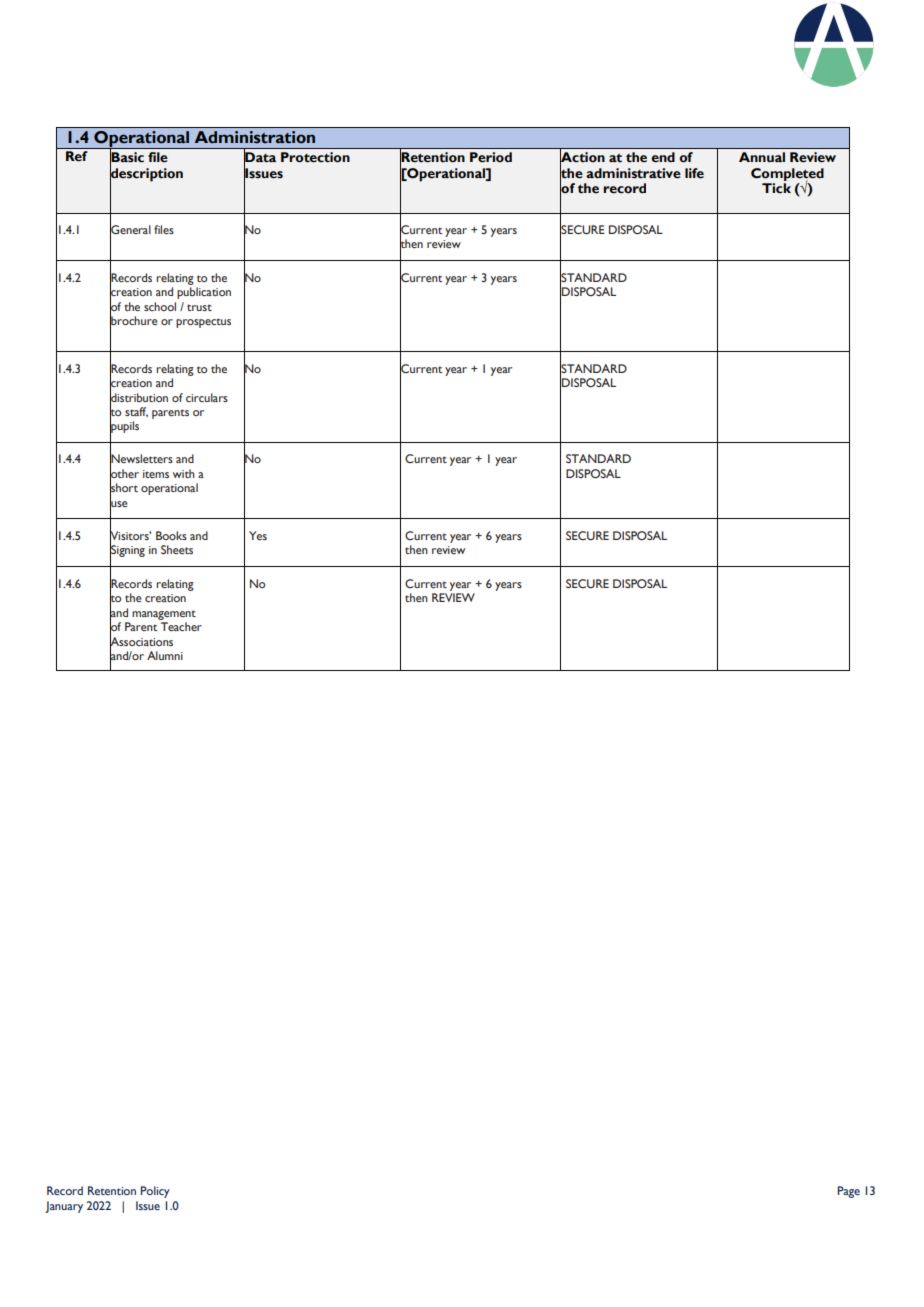  Describe the element at coordinates (165, 655) in the page. I see `Alumni` at that location.
